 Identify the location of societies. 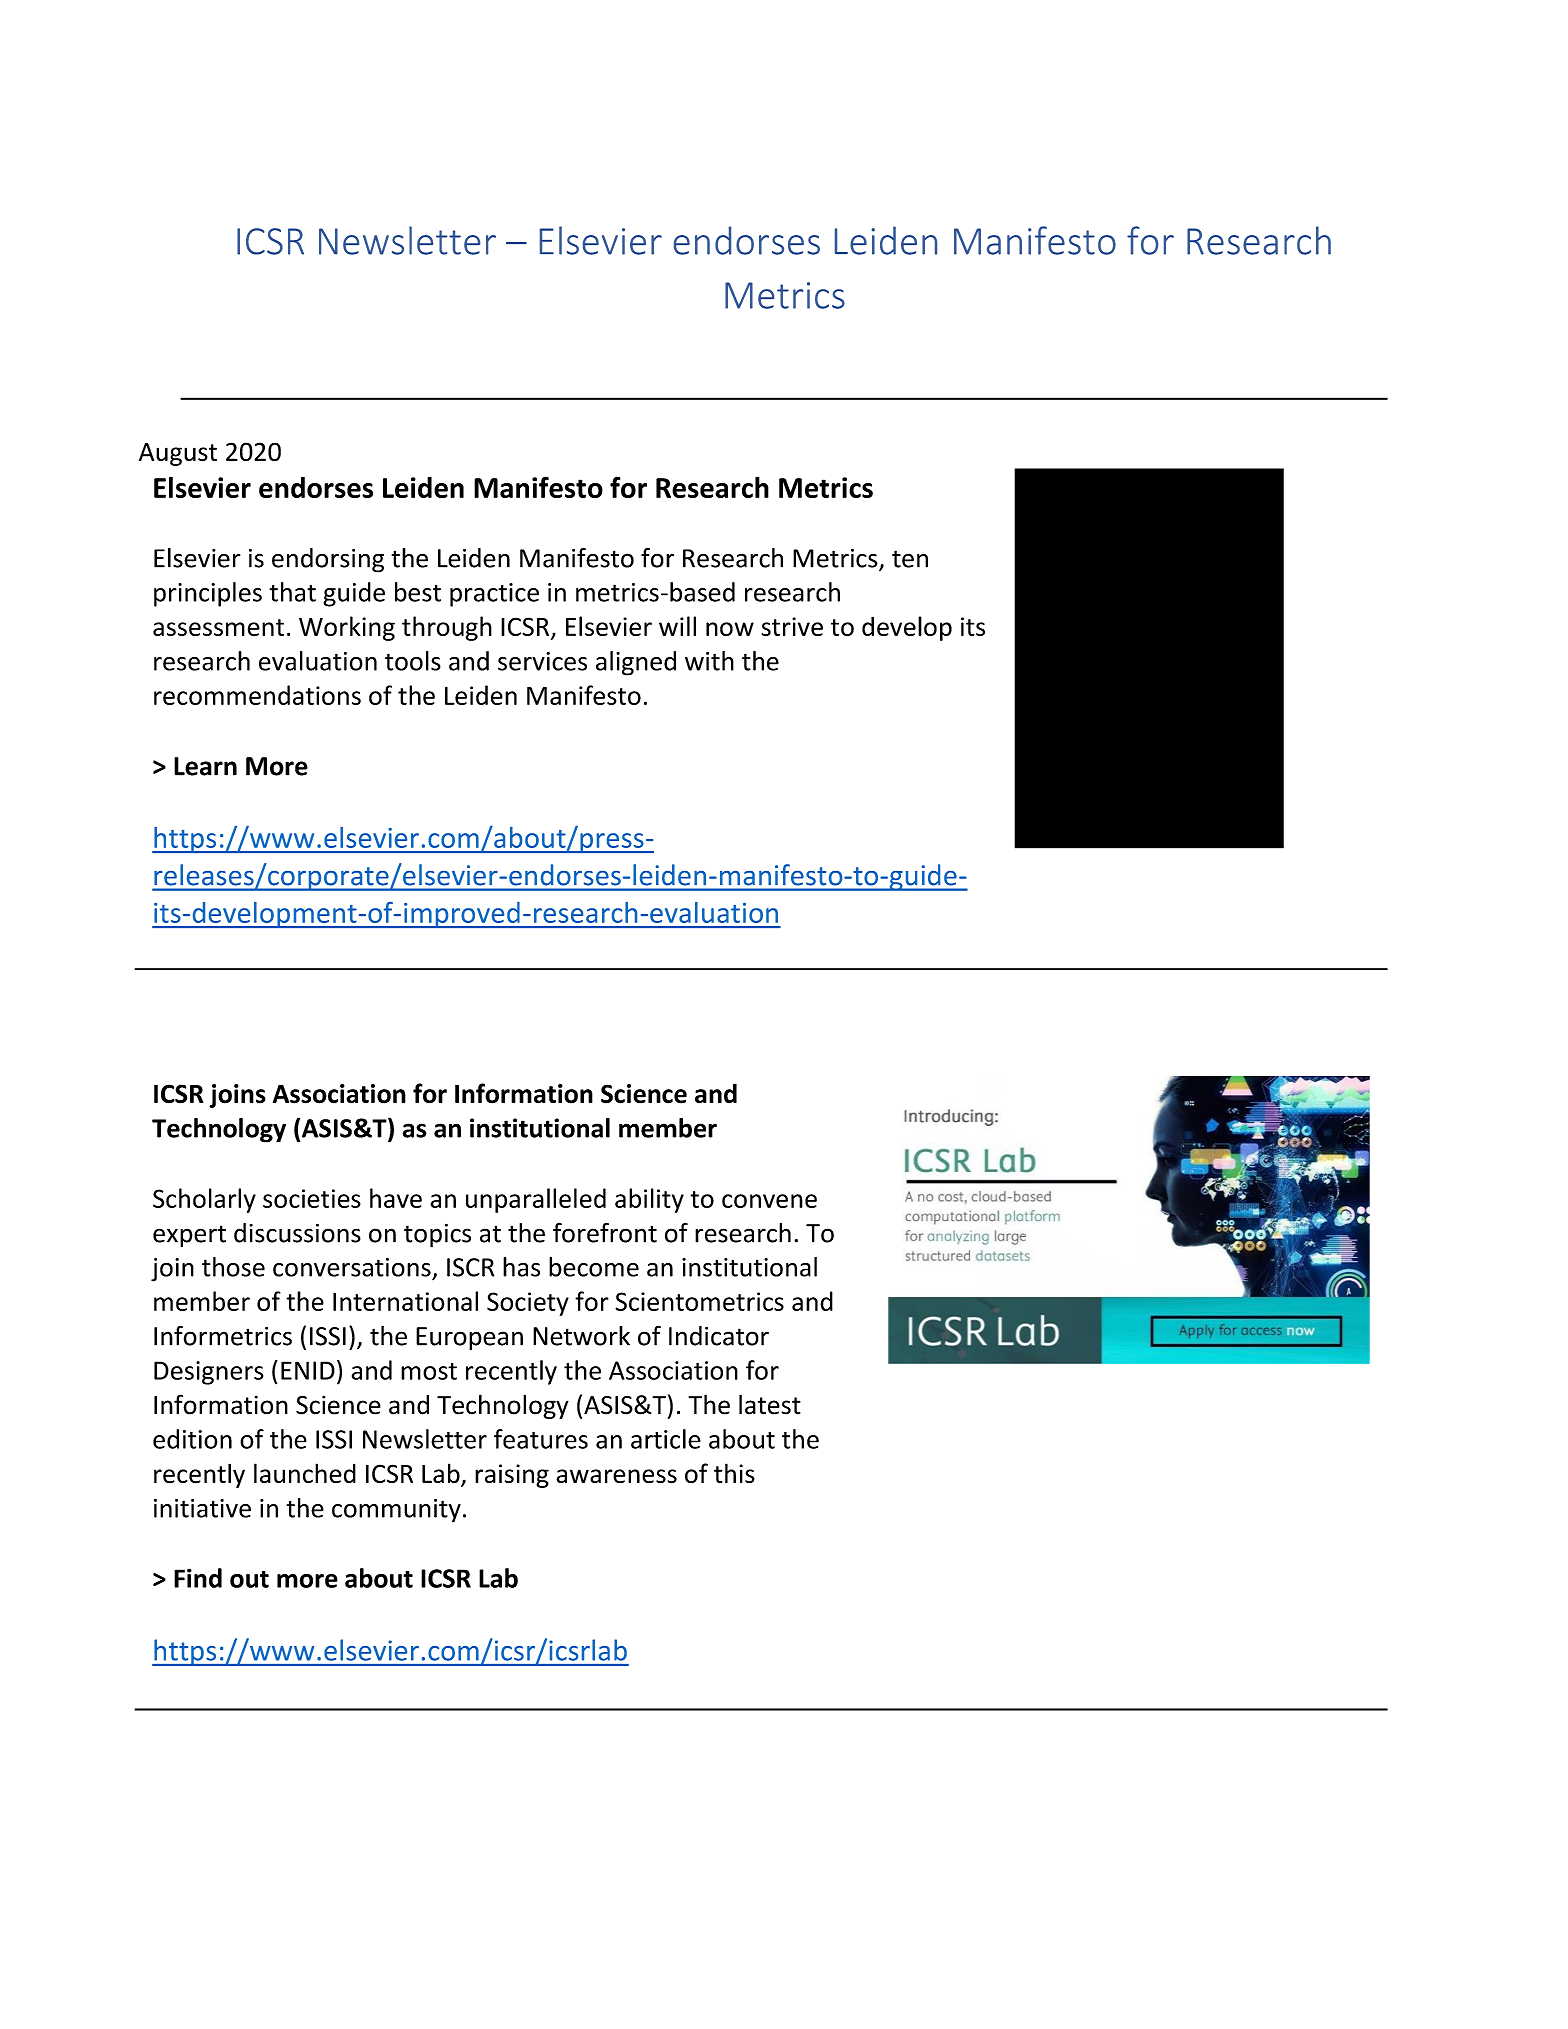
(312, 1198).
